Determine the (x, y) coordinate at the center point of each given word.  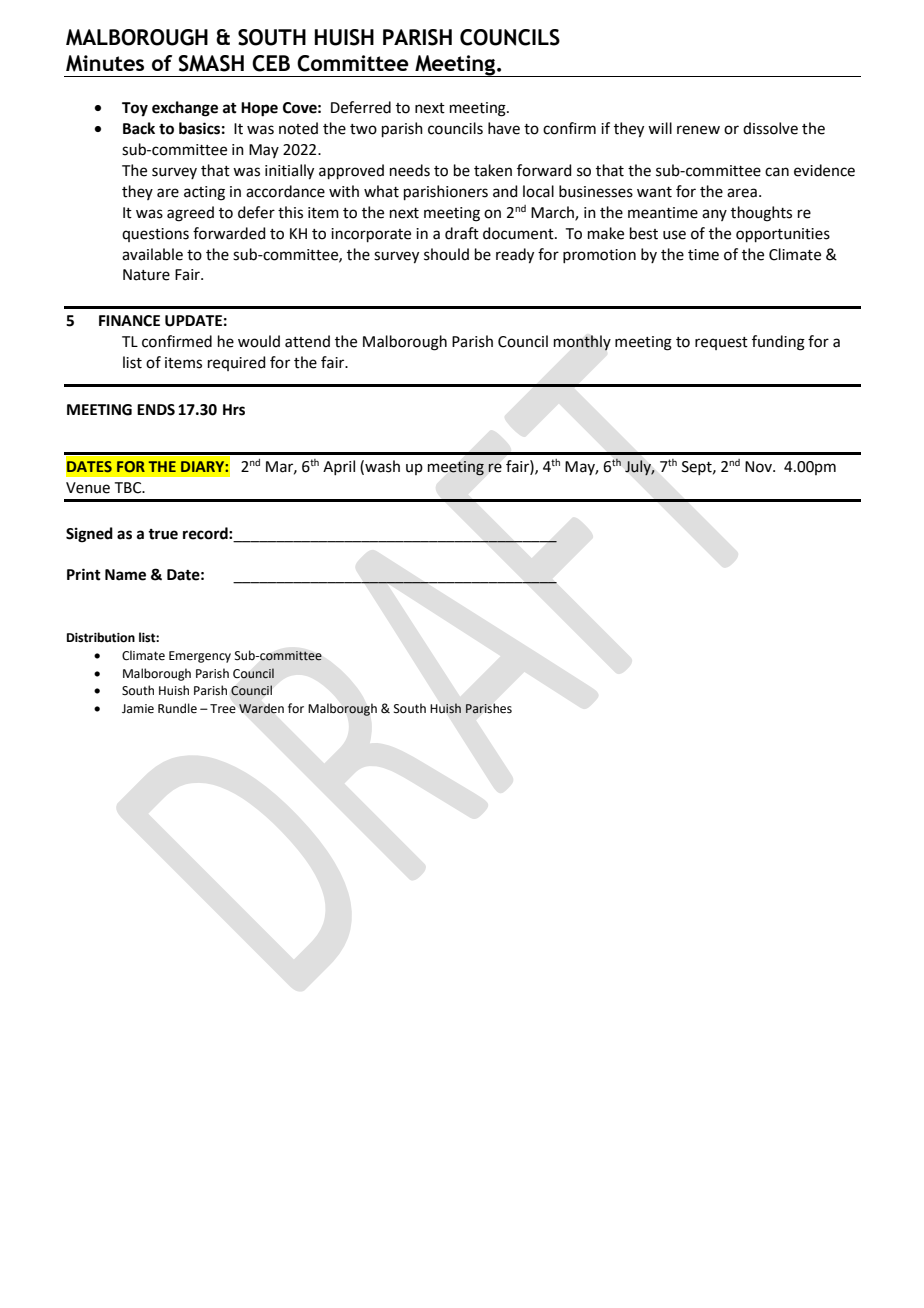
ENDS (156, 410)
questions (155, 235)
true (163, 534)
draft (462, 233)
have (504, 128)
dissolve (770, 128)
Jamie (138, 709)
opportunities (783, 235)
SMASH (211, 63)
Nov (759, 467)
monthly (582, 343)
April (339, 467)
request (721, 343)
